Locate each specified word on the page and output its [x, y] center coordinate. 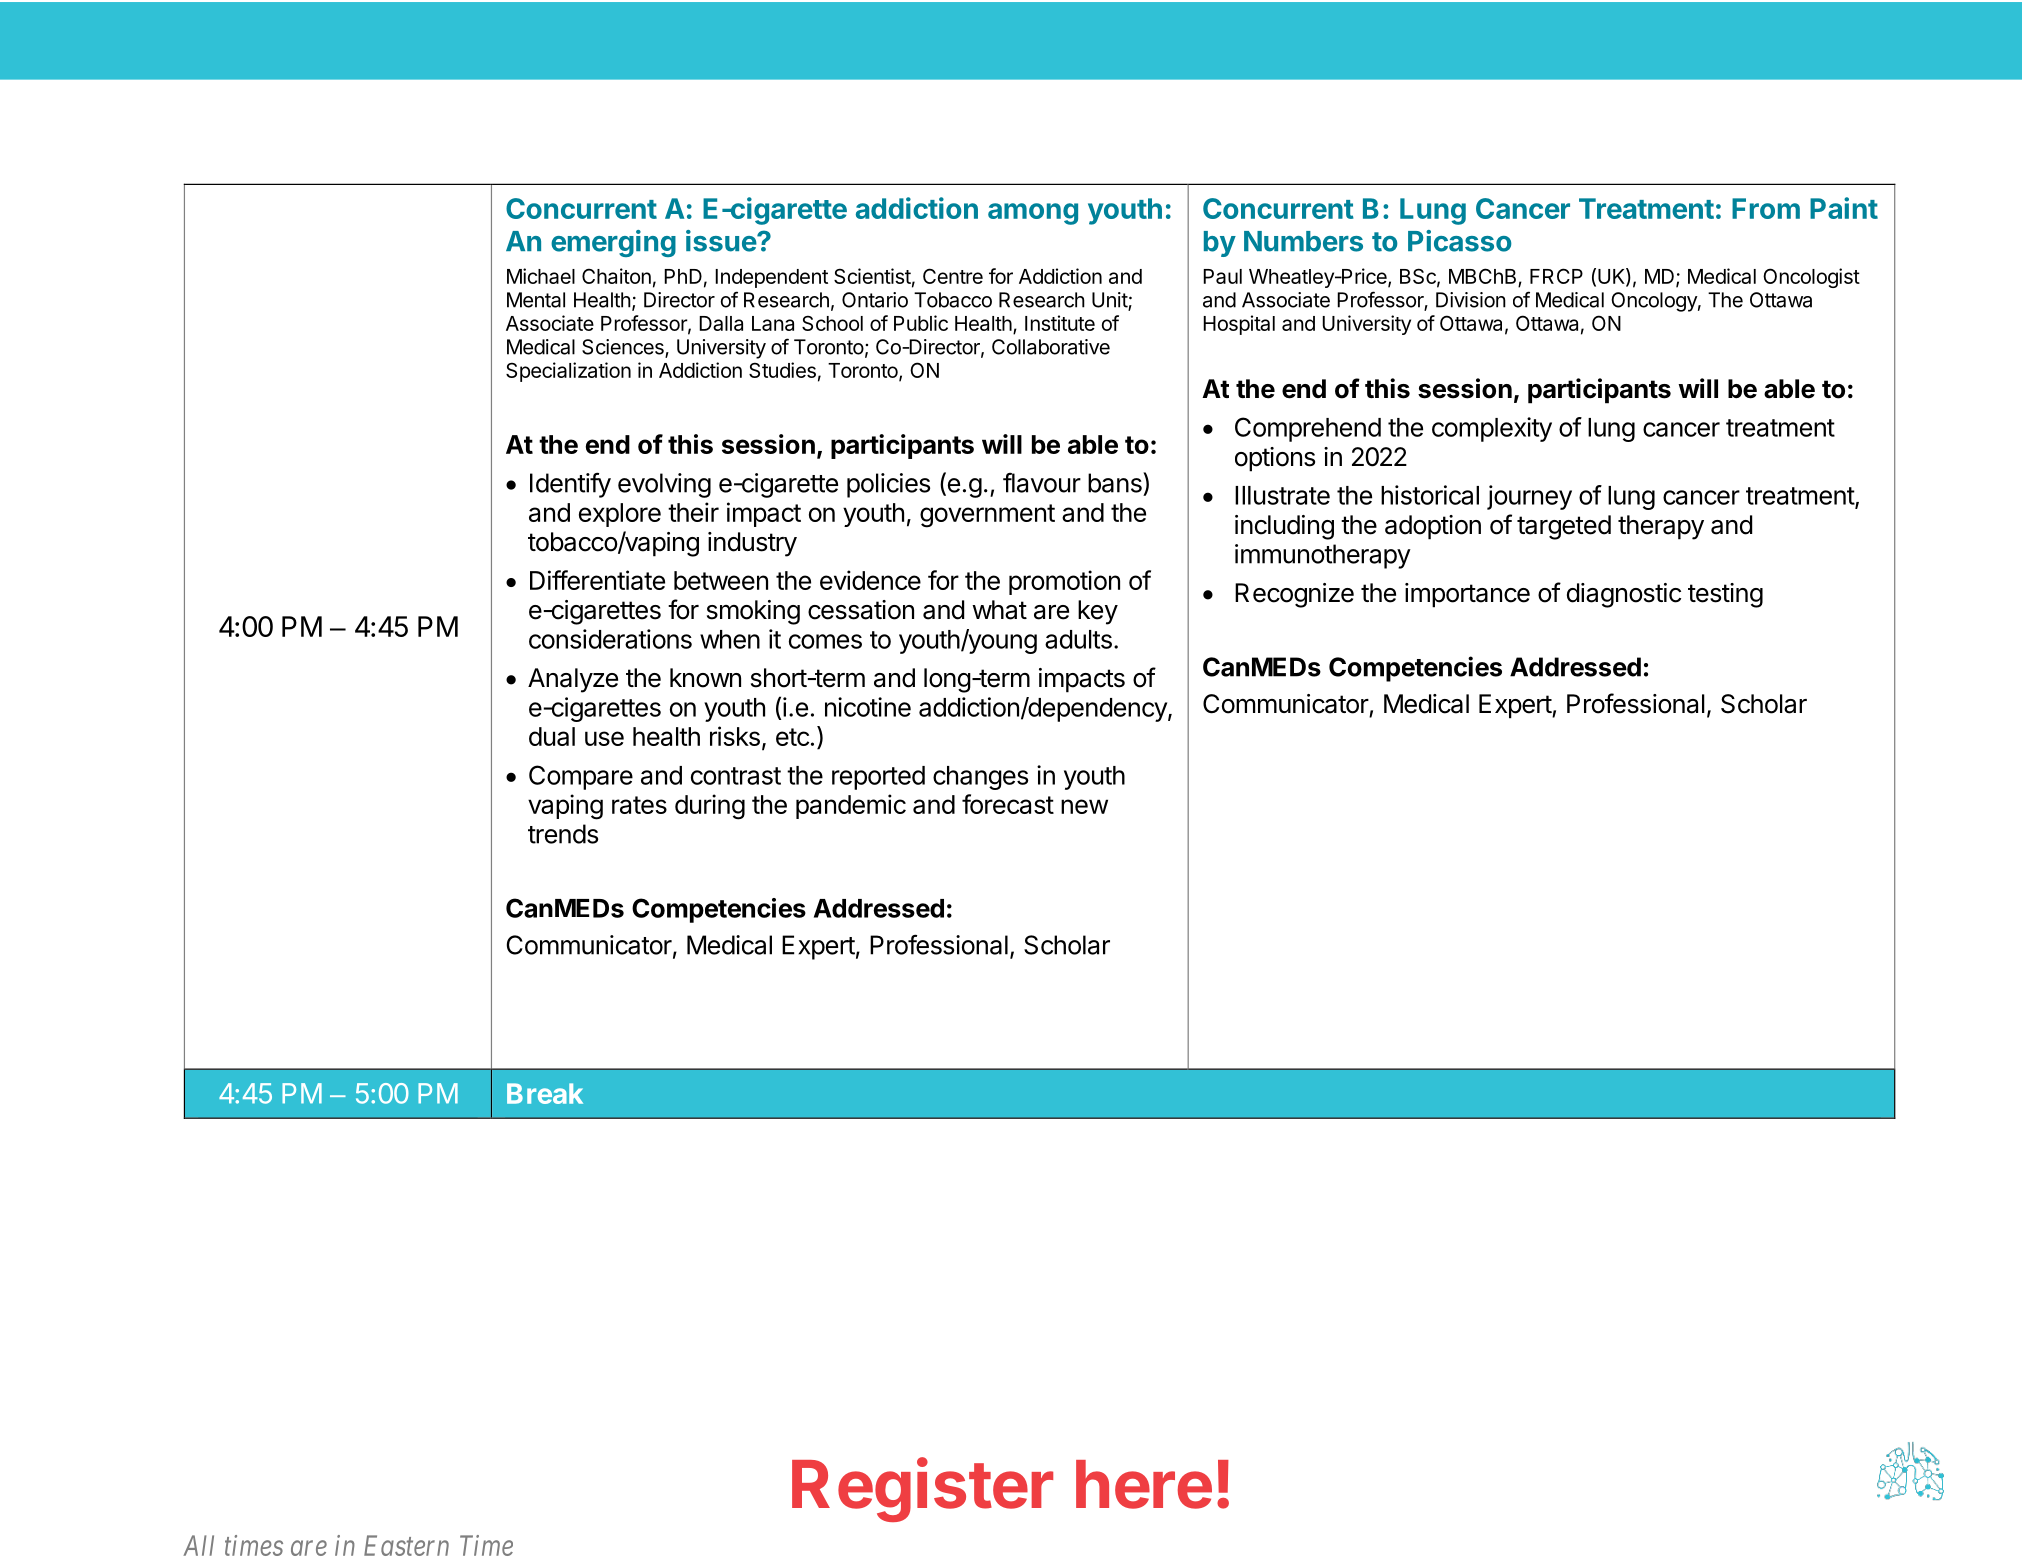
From [1766, 208]
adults [1078, 639]
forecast [1008, 804]
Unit [1110, 301]
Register [922, 1490]
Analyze [573, 680]
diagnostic [1624, 595]
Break [545, 1093]
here [1144, 1484]
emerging [613, 243]
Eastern [406, 1545]
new [1084, 806]
